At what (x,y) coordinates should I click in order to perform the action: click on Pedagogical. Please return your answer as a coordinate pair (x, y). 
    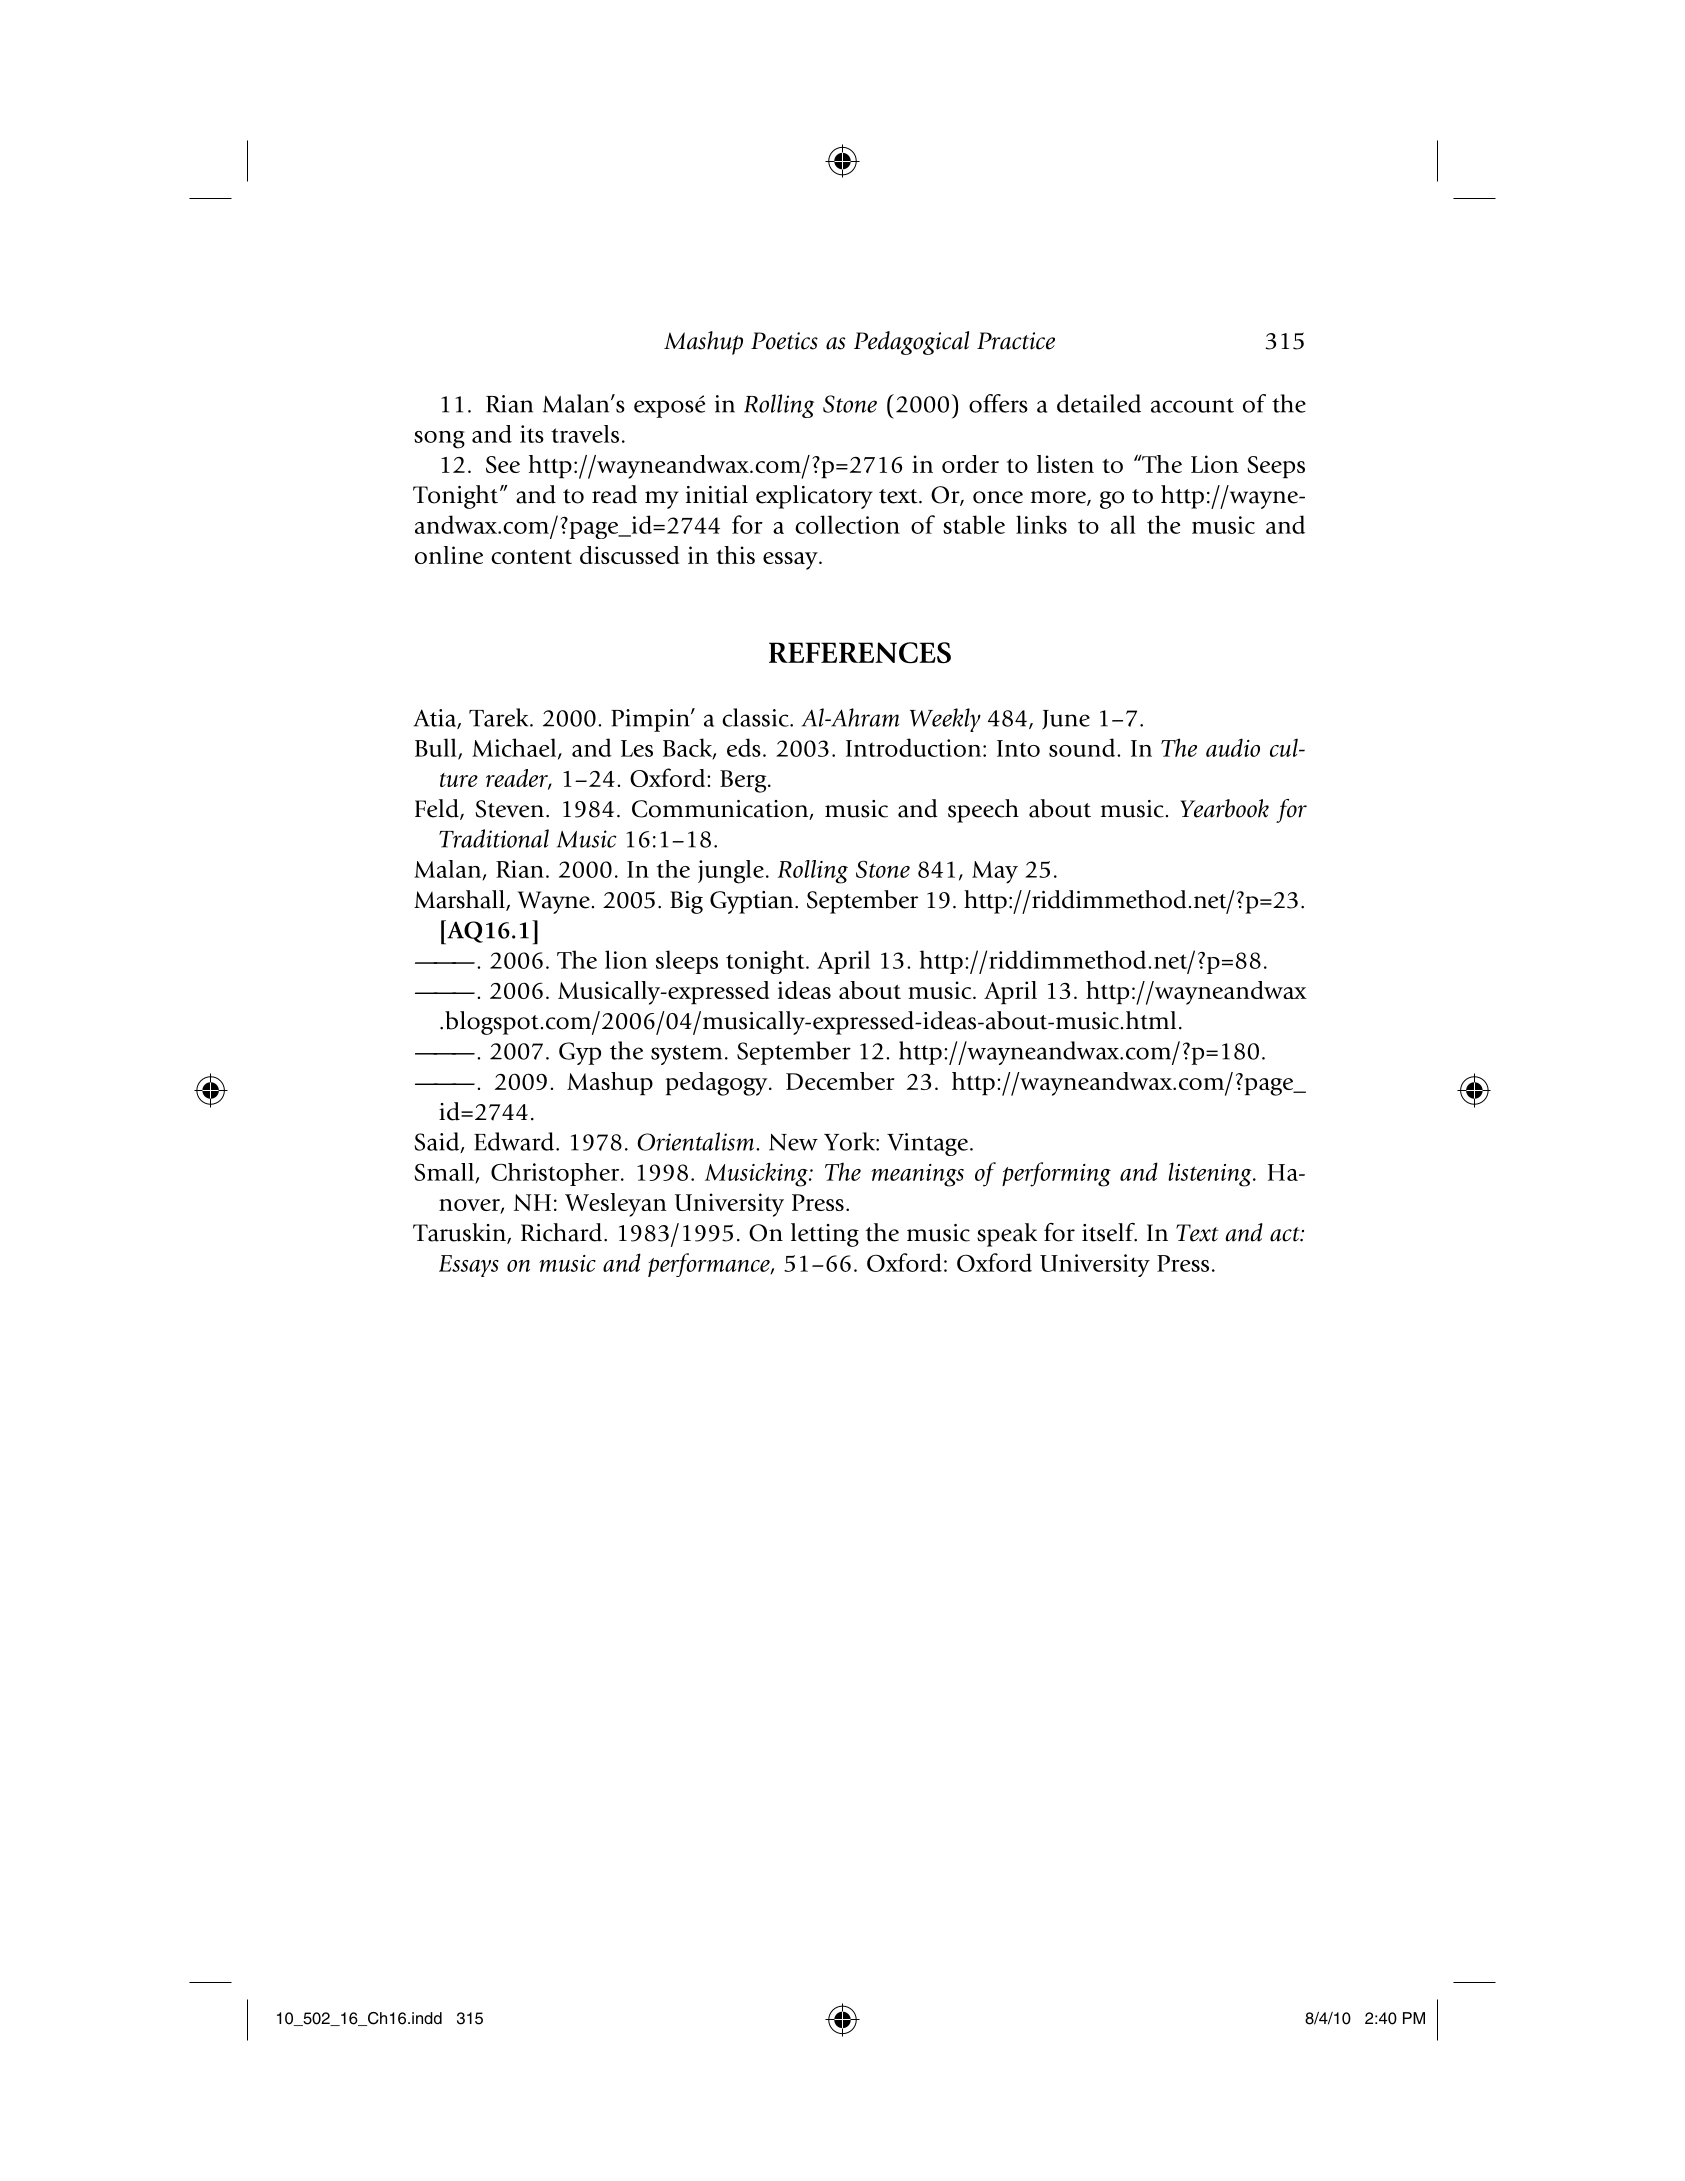
    Looking at the image, I should click on (911, 343).
